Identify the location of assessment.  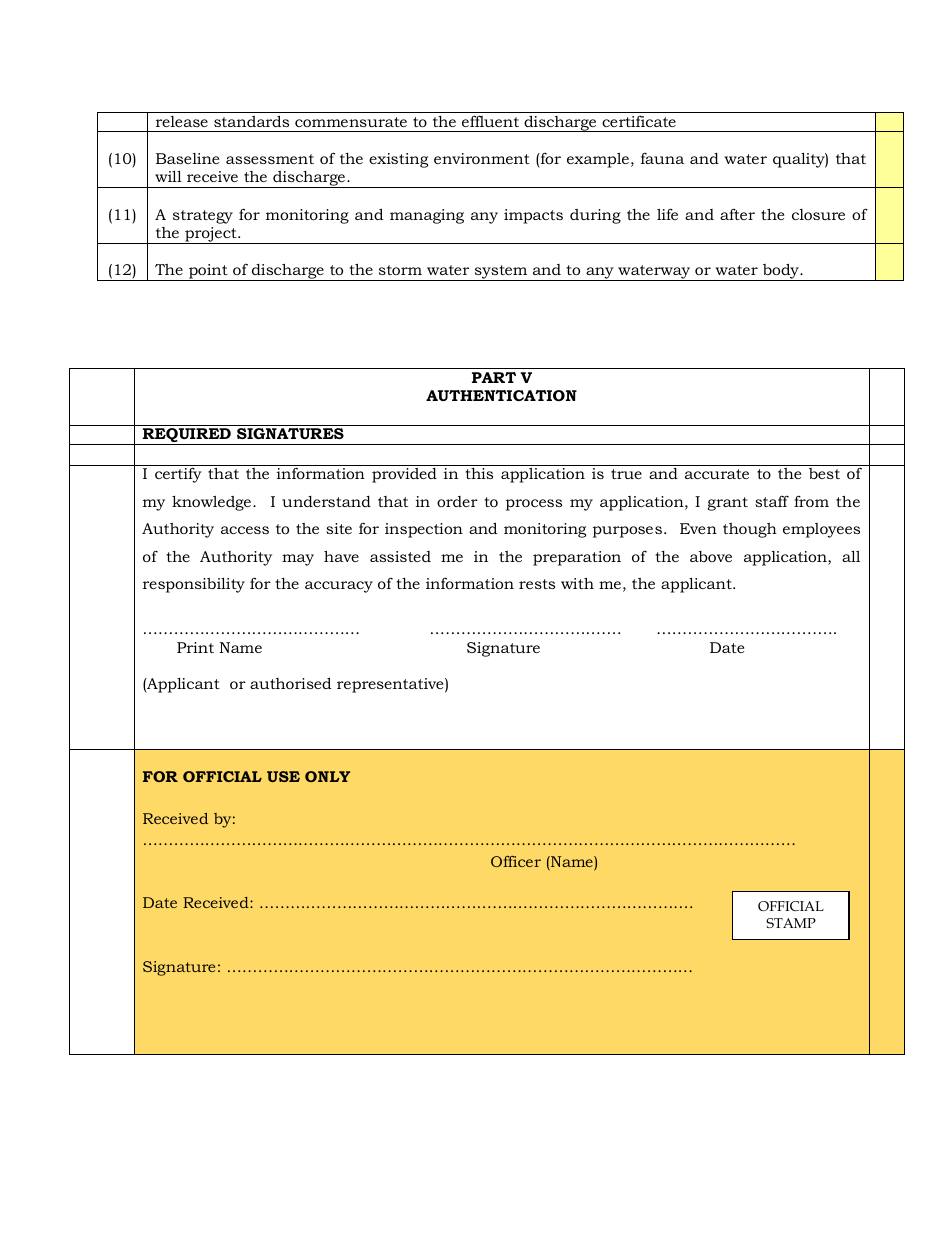
(270, 159).
